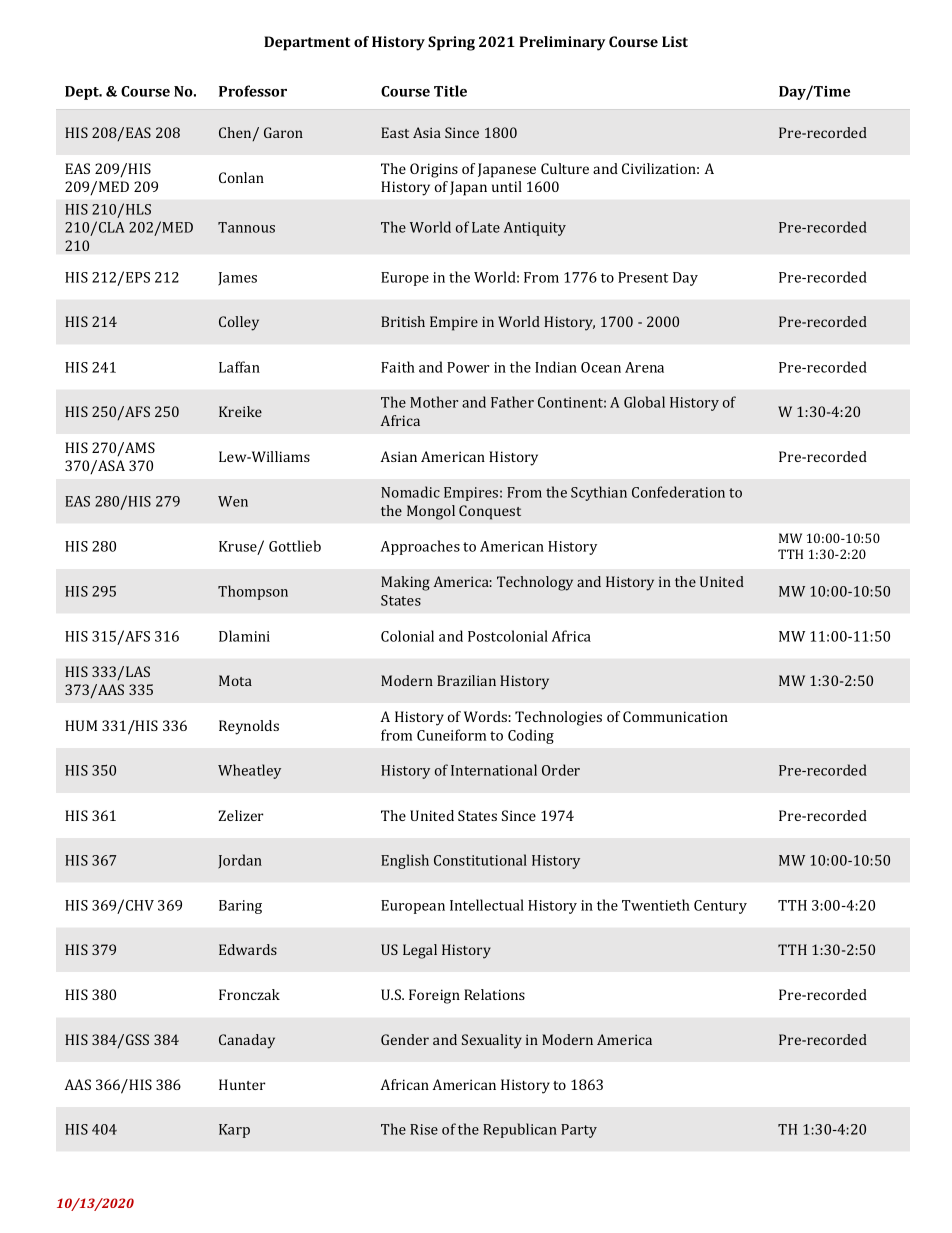 The width and height of the document is (952, 1233). What do you see at coordinates (239, 367) in the document?
I see `Laffan` at bounding box center [239, 367].
